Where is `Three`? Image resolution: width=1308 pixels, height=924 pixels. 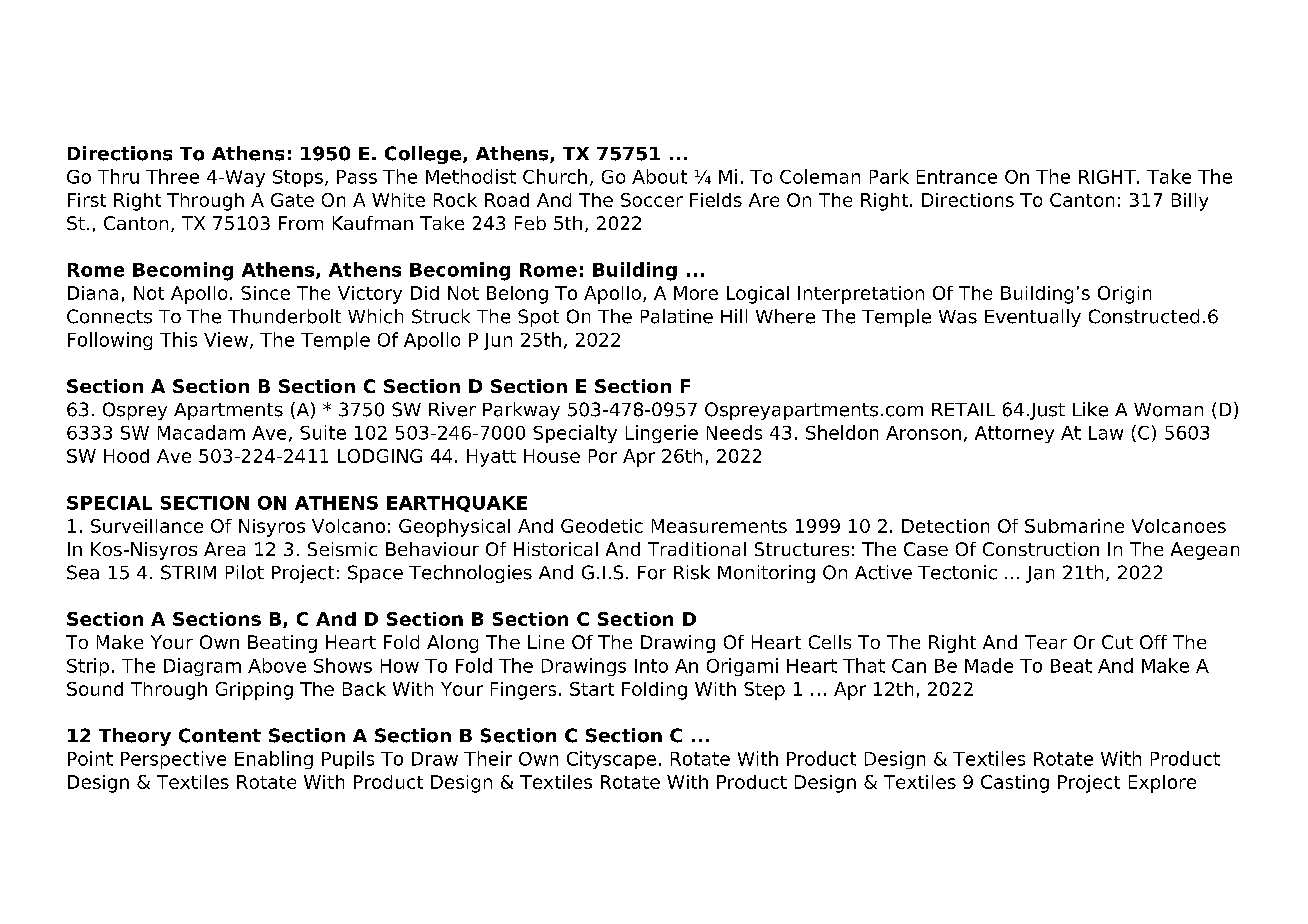 Three is located at coordinates (172, 176).
